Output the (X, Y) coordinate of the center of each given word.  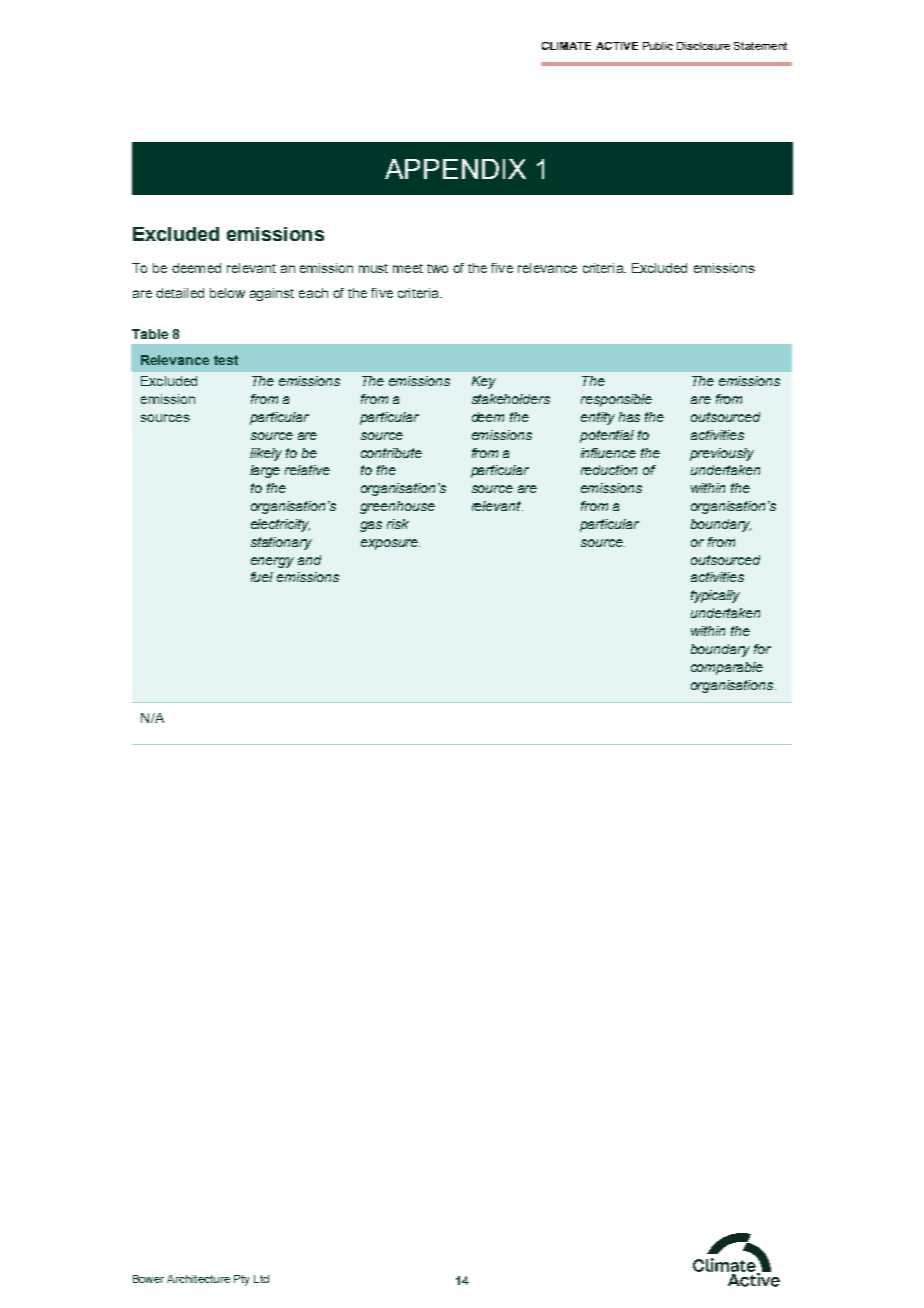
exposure (390, 544)
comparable (727, 668)
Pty (241, 1280)
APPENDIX (455, 169)
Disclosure (703, 46)
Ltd (261, 1279)
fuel (262, 577)
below (227, 293)
